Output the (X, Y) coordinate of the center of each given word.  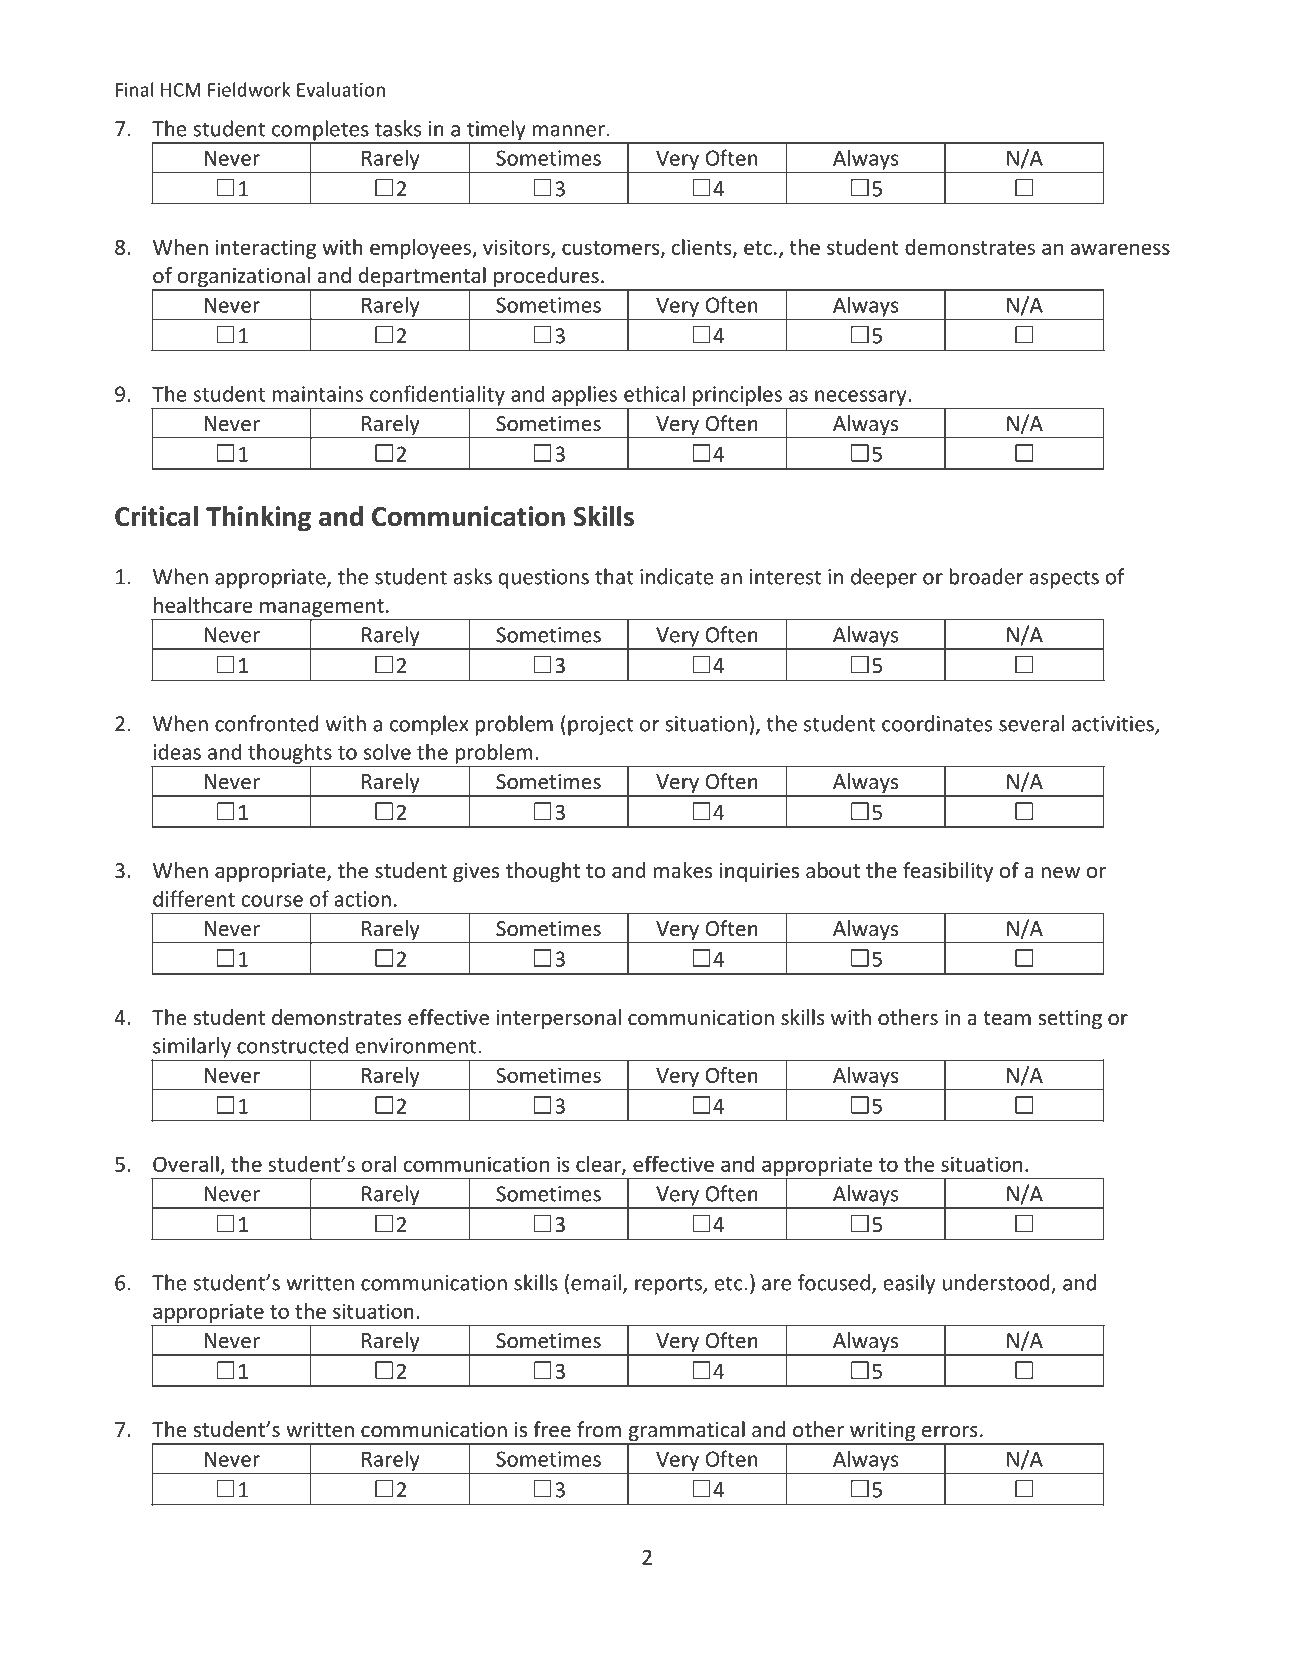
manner (569, 131)
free (552, 1429)
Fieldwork (249, 89)
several (1031, 723)
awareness (1120, 249)
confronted (267, 723)
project (601, 726)
